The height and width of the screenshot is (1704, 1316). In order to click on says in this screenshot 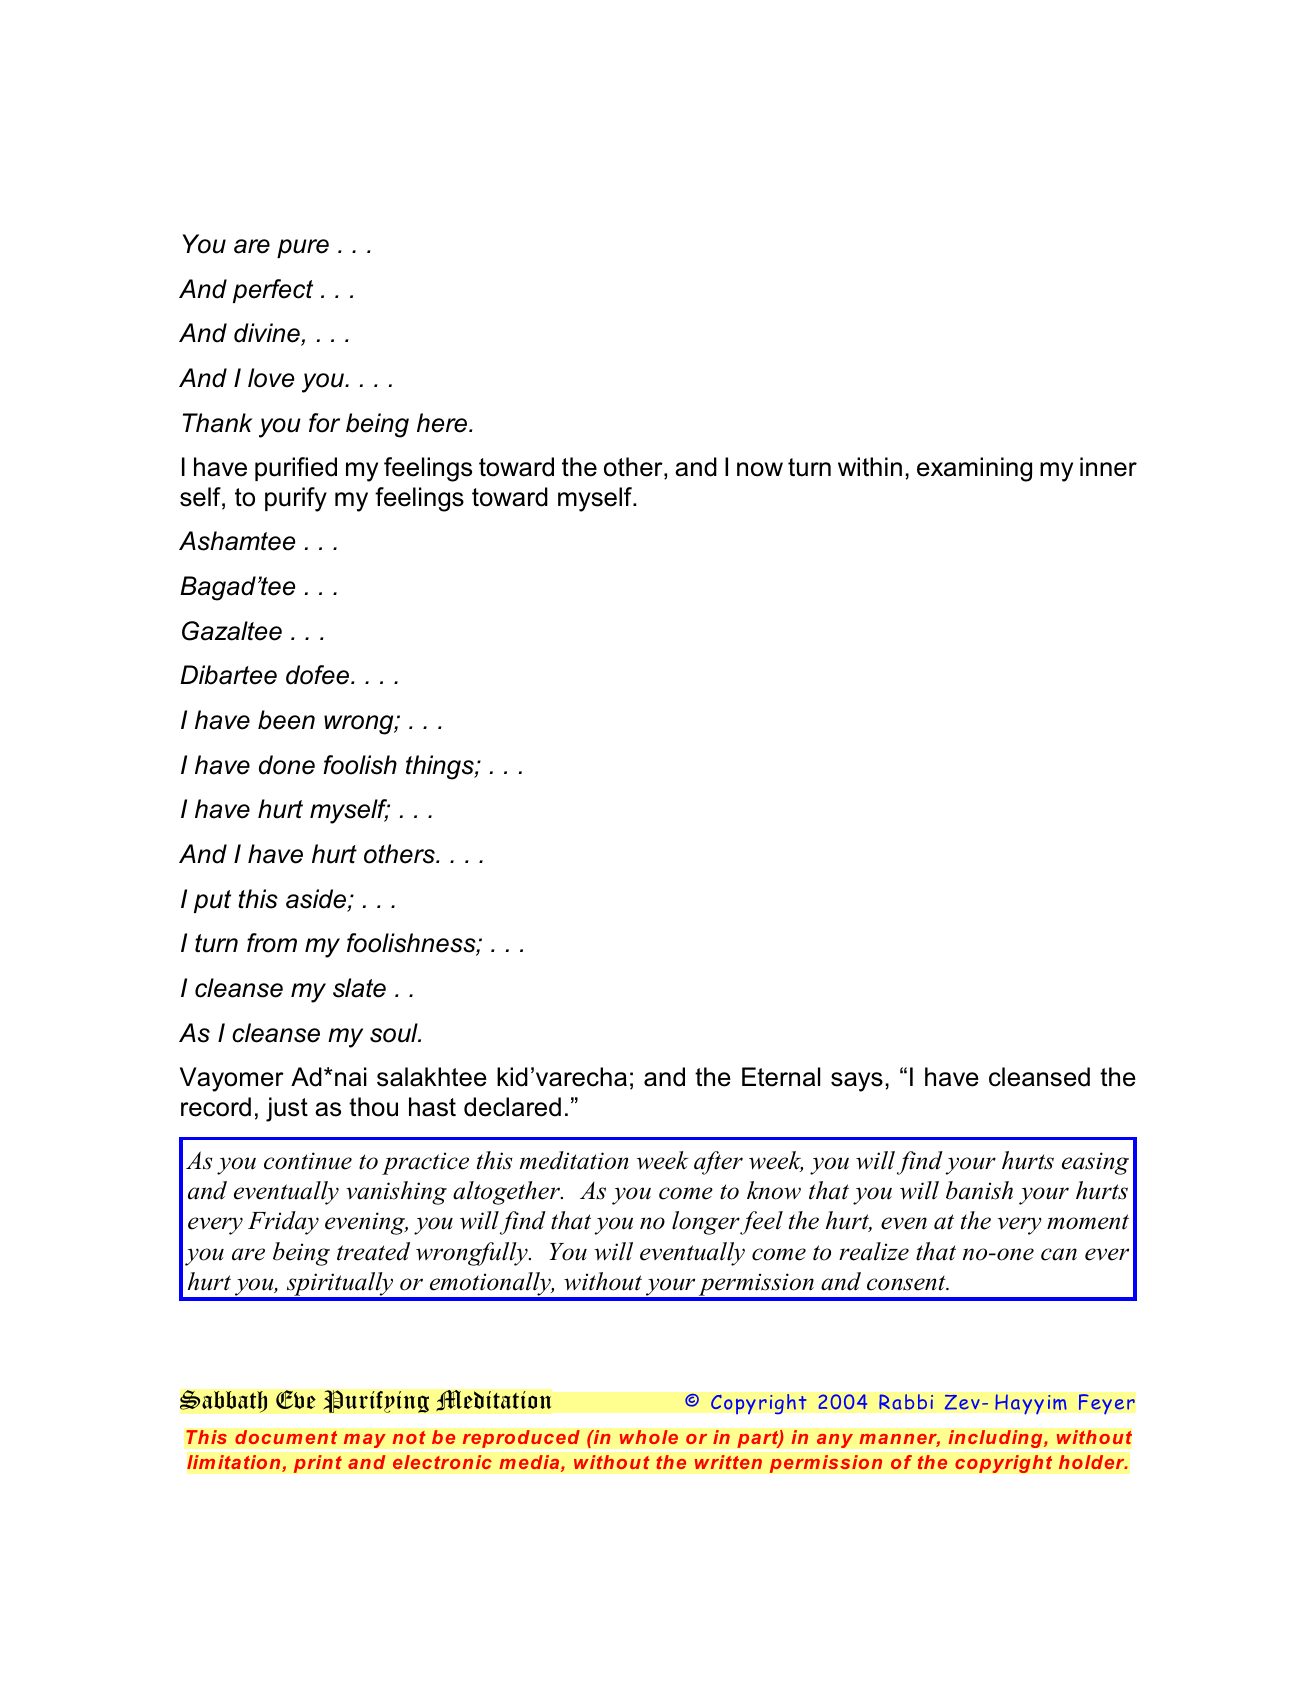, I will do `click(857, 1082)`.
